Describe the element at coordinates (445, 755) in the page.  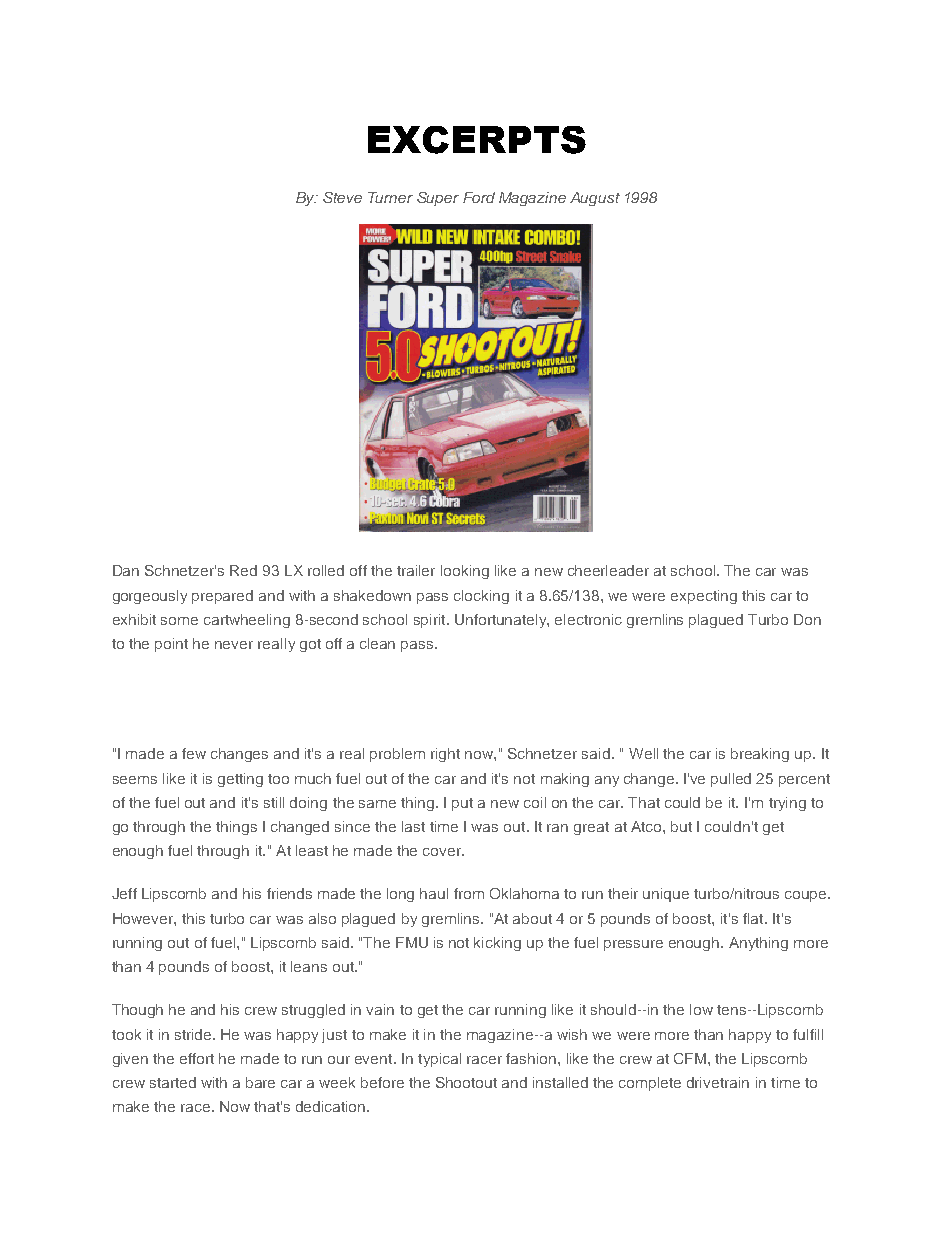
I see `right` at that location.
